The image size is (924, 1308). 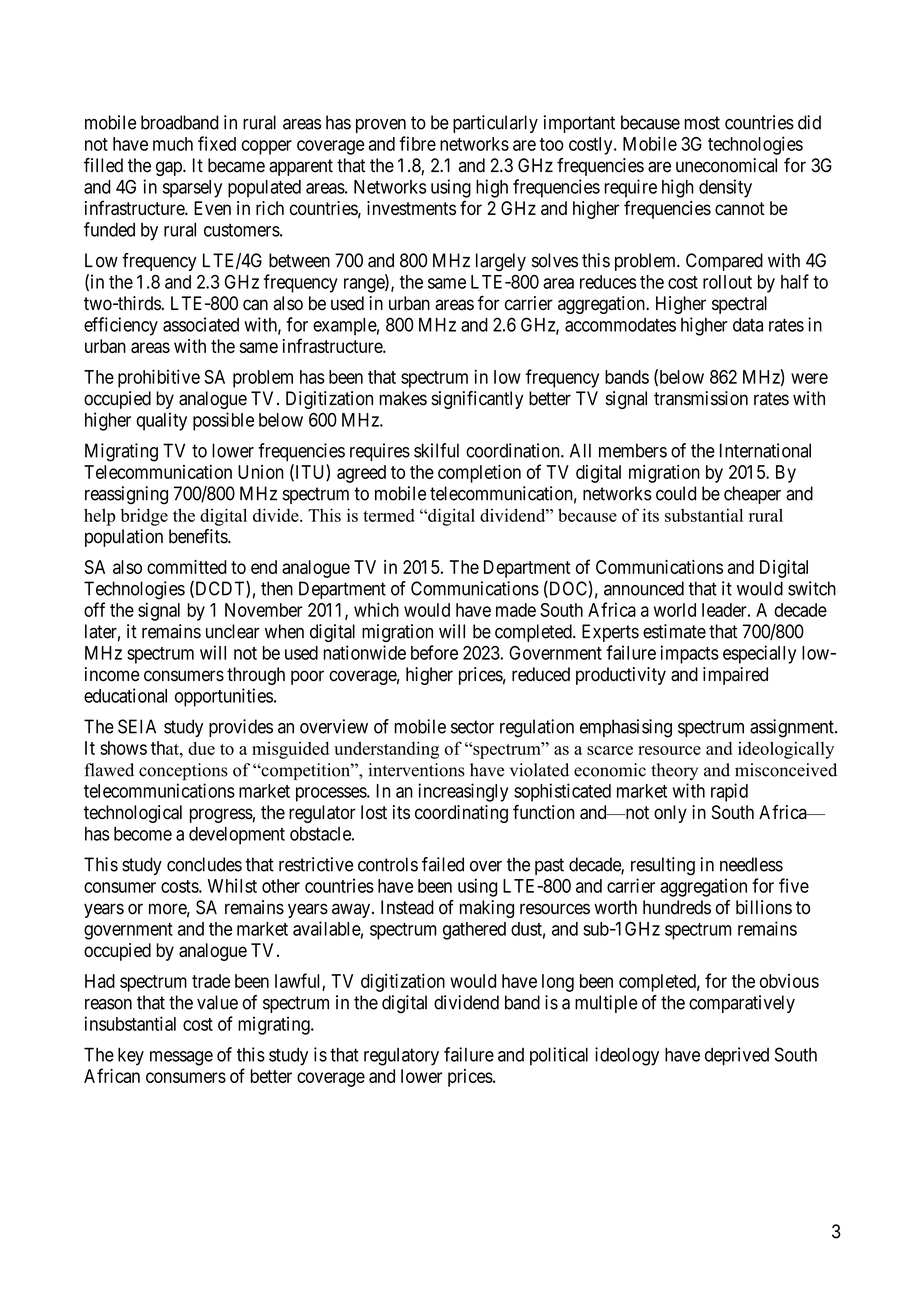 I want to click on failed, so click(x=443, y=864).
